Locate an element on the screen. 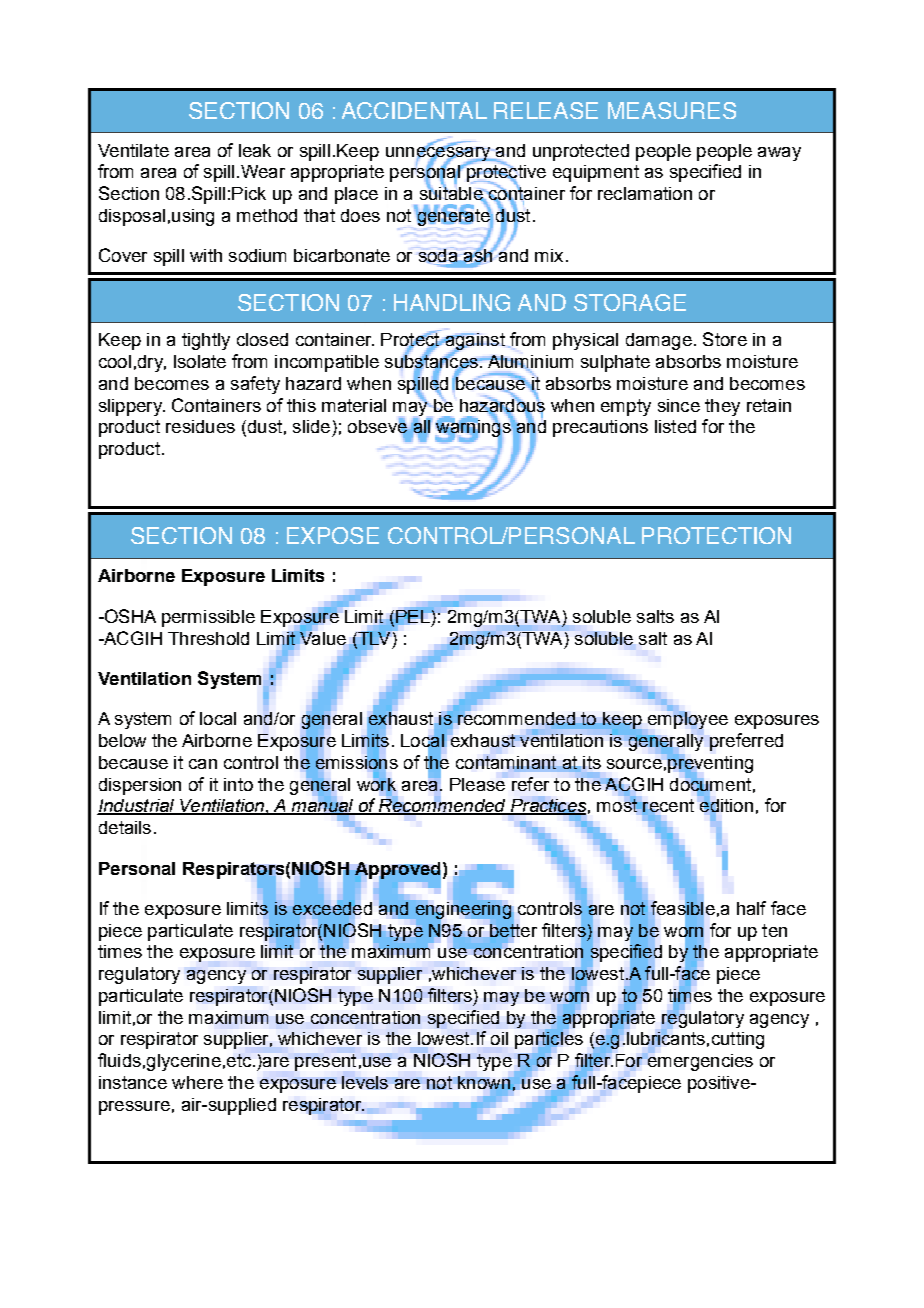 This screenshot has height=1308, width=924. Aluminium is located at coordinates (529, 363).
